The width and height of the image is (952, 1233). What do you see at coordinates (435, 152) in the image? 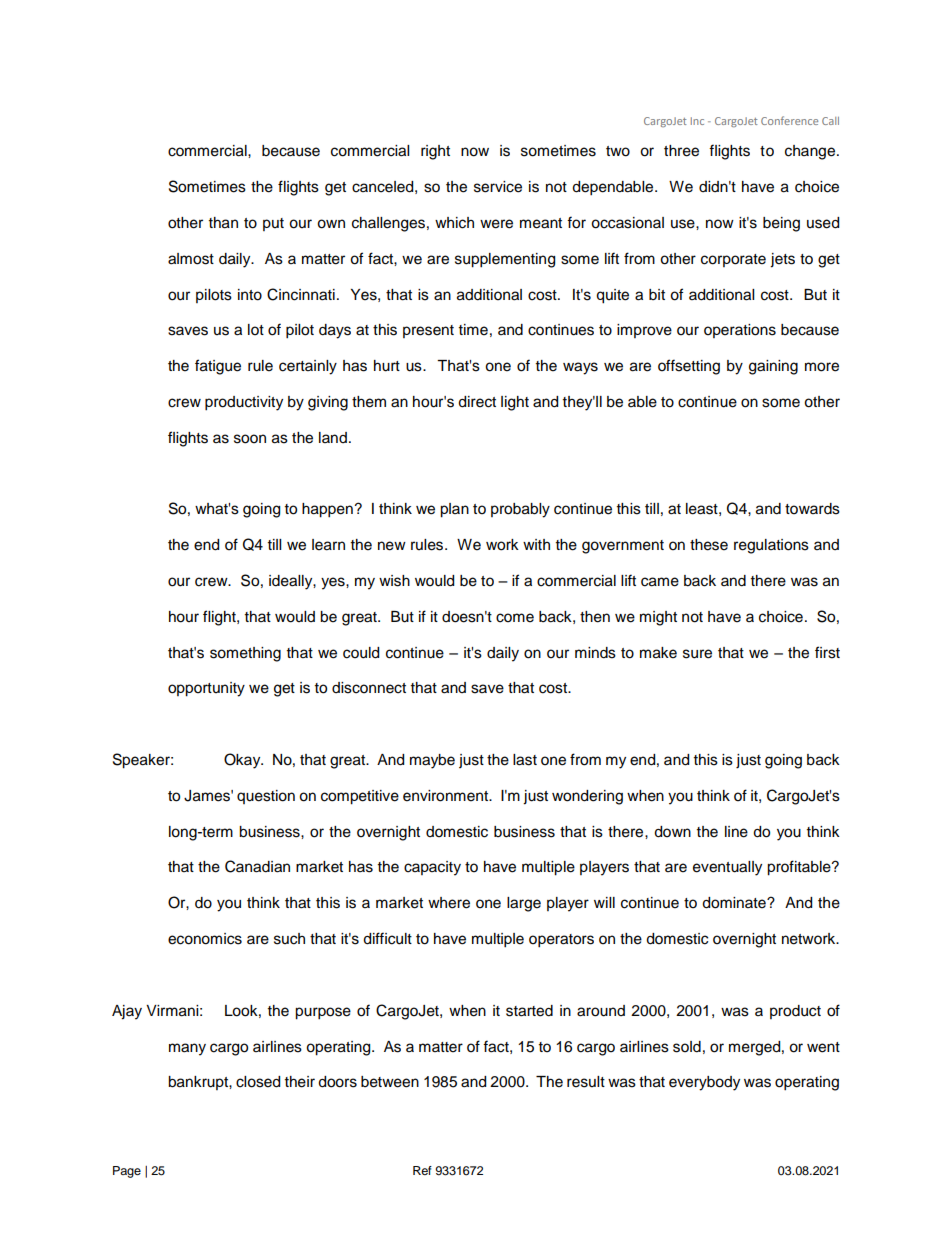
I see `right` at bounding box center [435, 152].
